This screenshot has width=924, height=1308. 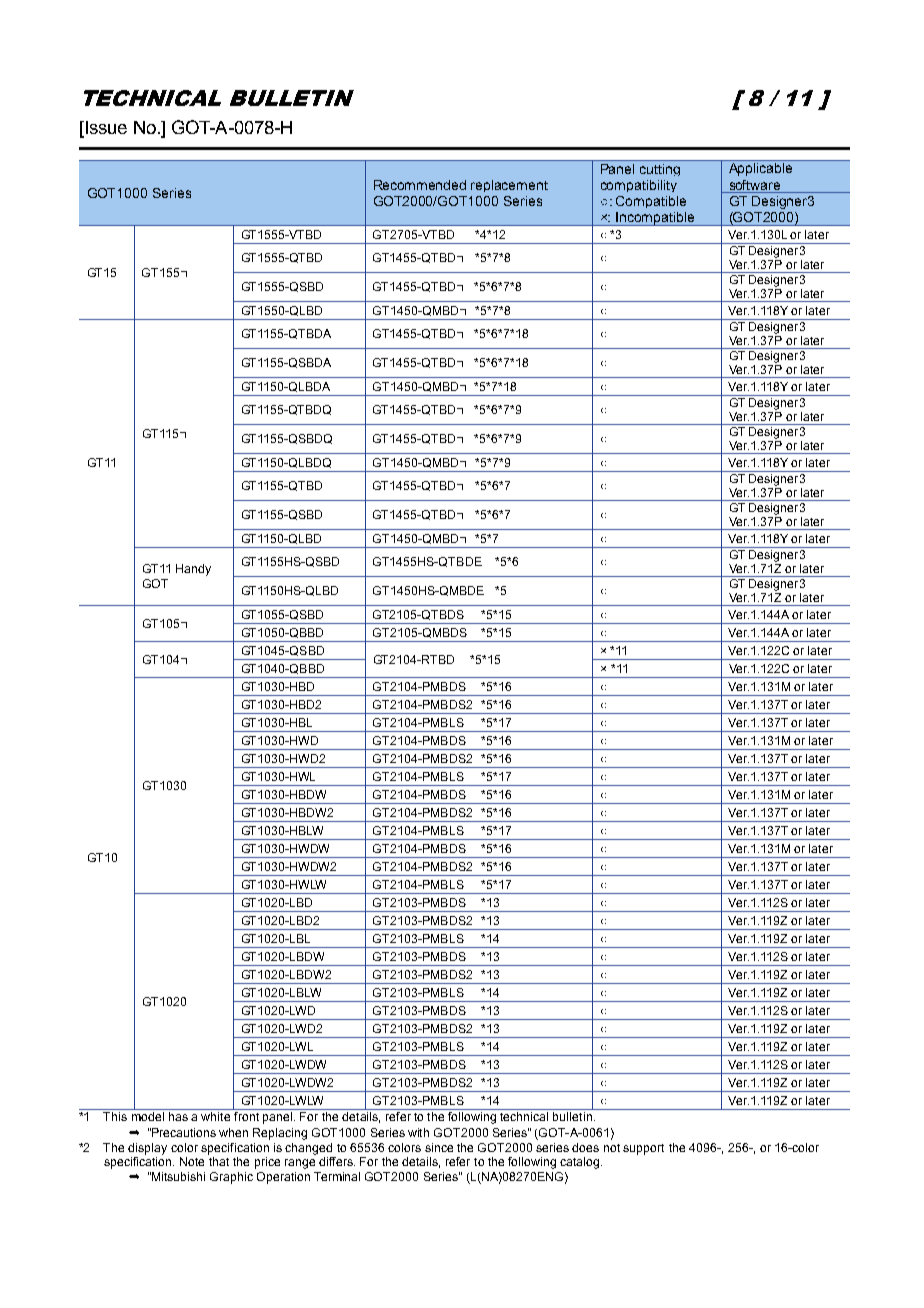 What do you see at coordinates (420, 185) in the screenshot?
I see `Recommended` at bounding box center [420, 185].
